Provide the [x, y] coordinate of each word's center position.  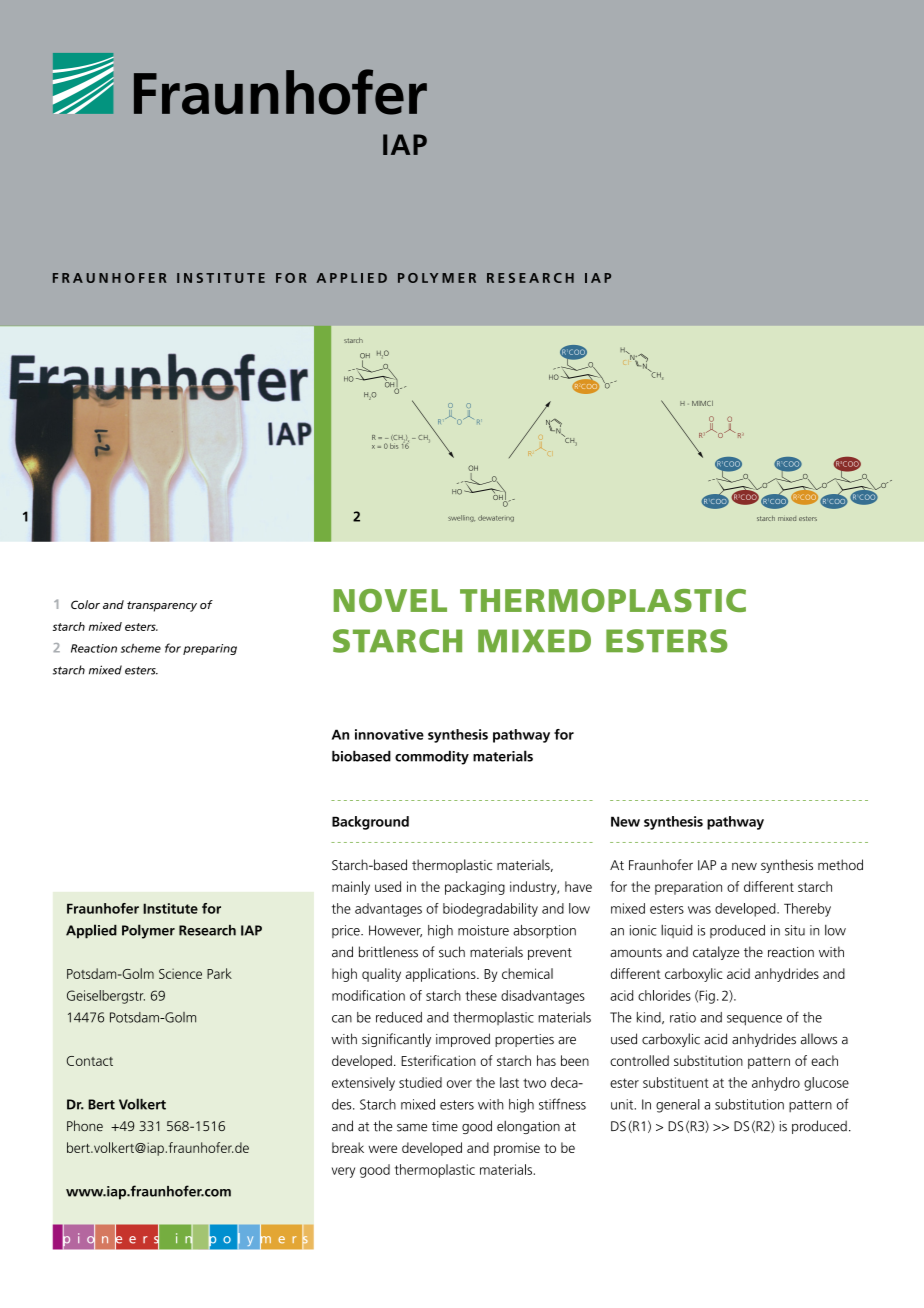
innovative [389, 734]
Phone [85, 1126]
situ [795, 930]
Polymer [148, 931]
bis [394, 446]
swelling [461, 518]
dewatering [496, 518]
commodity [432, 757]
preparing [210, 649]
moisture [483, 930]
